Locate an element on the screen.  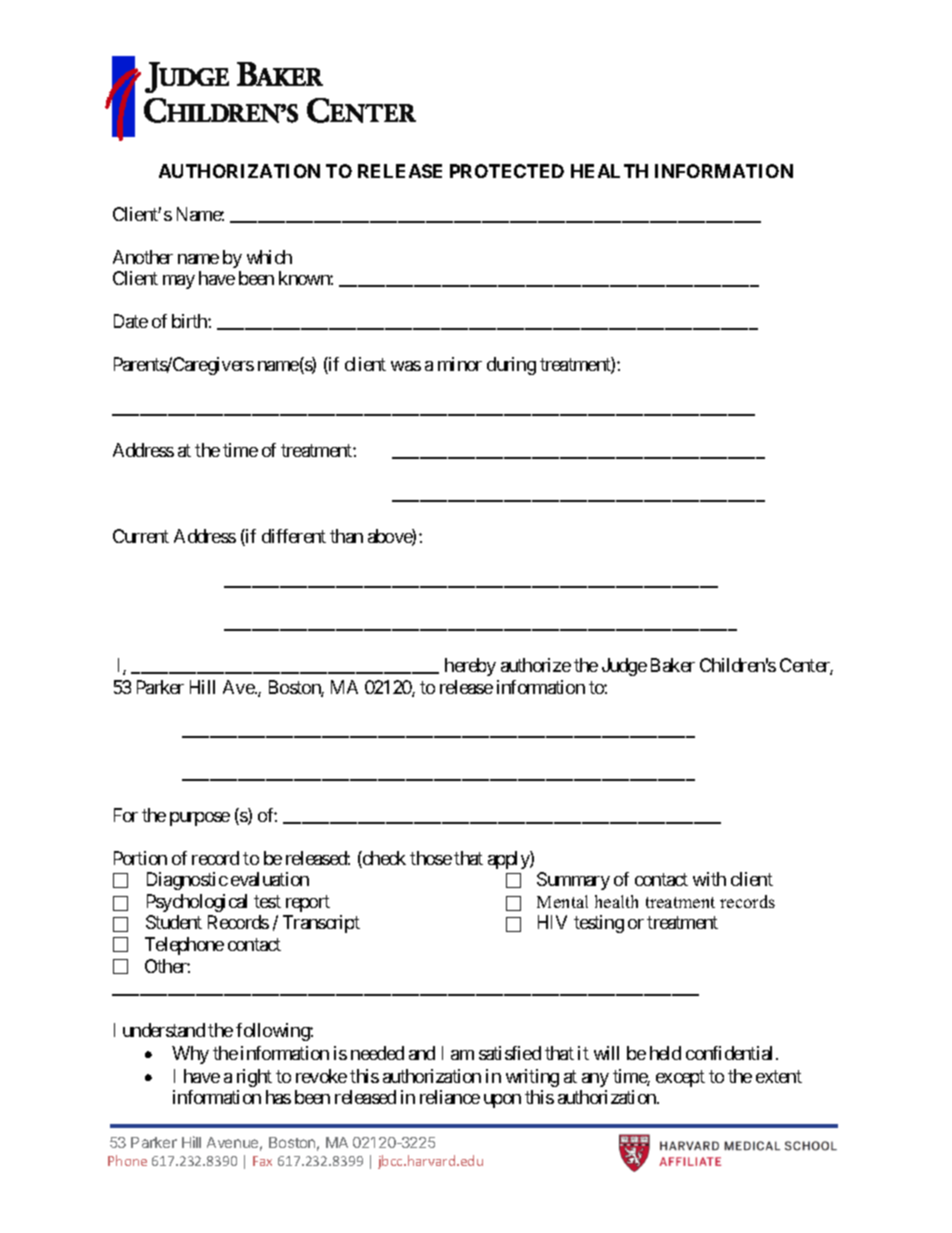
Baker is located at coordinates (673, 665).
